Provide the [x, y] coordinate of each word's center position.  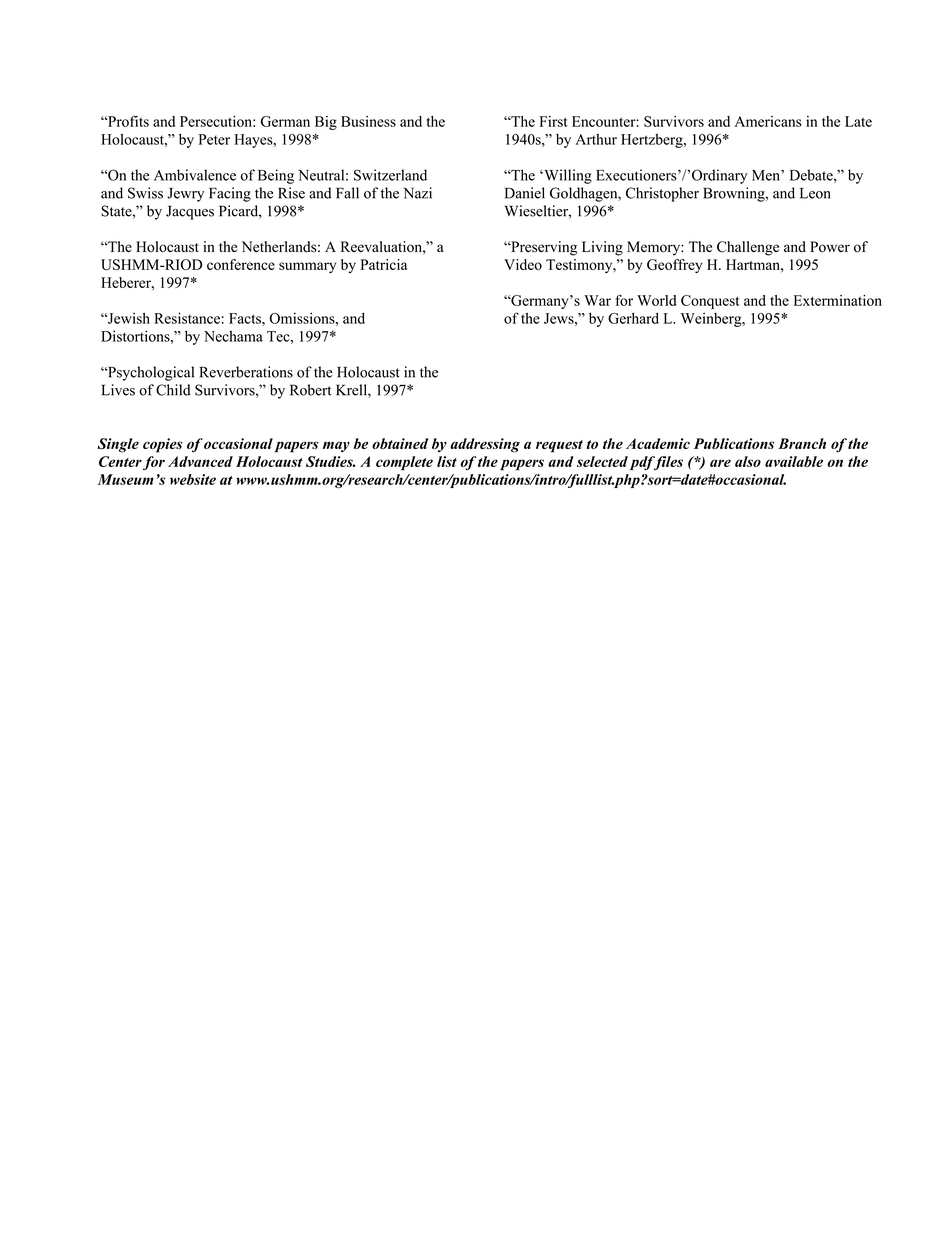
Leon [815, 193]
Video [523, 264]
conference [241, 264]
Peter [214, 139]
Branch [802, 443]
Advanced [200, 461]
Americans [768, 121]
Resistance [187, 318]
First [553, 121]
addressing [485, 445]
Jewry [185, 195]
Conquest [710, 302]
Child [173, 390]
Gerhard [633, 318]
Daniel [525, 193]
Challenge [748, 248]
